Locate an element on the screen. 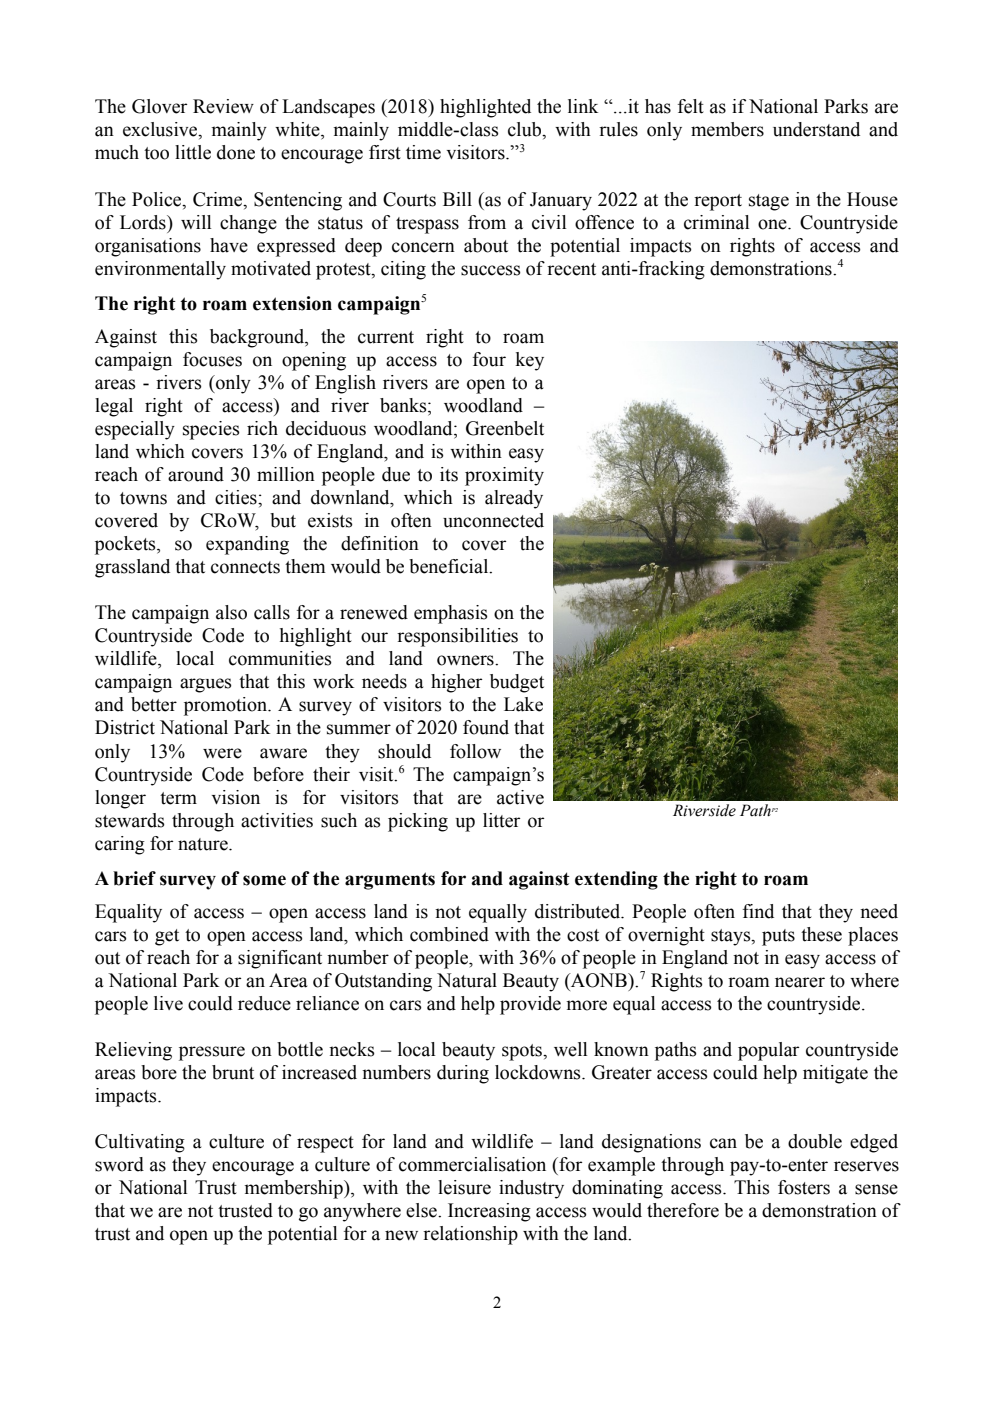 Image resolution: width=994 pixels, height=1406 pixels. species is located at coordinates (211, 430).
